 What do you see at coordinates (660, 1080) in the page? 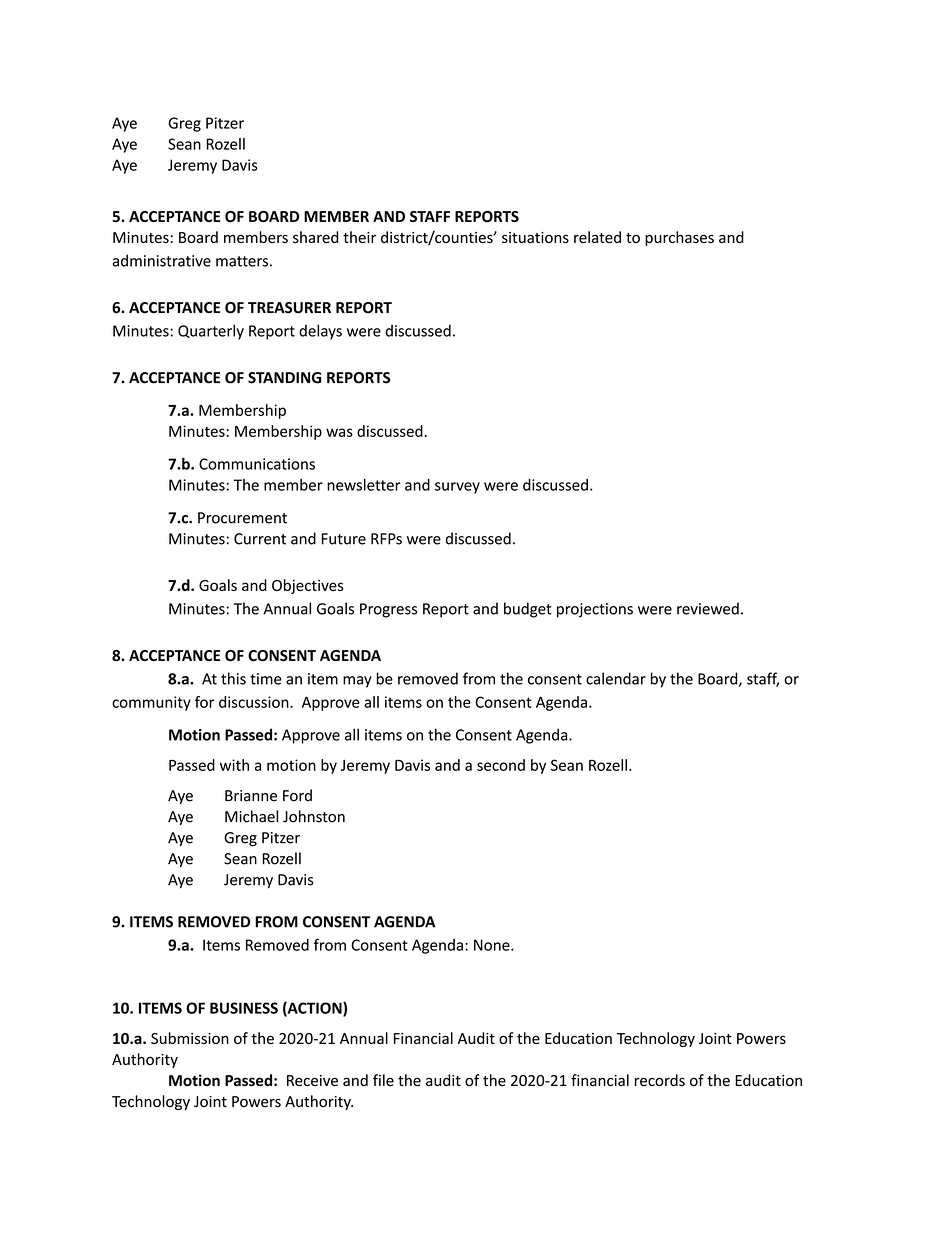
I see `records` at bounding box center [660, 1080].
